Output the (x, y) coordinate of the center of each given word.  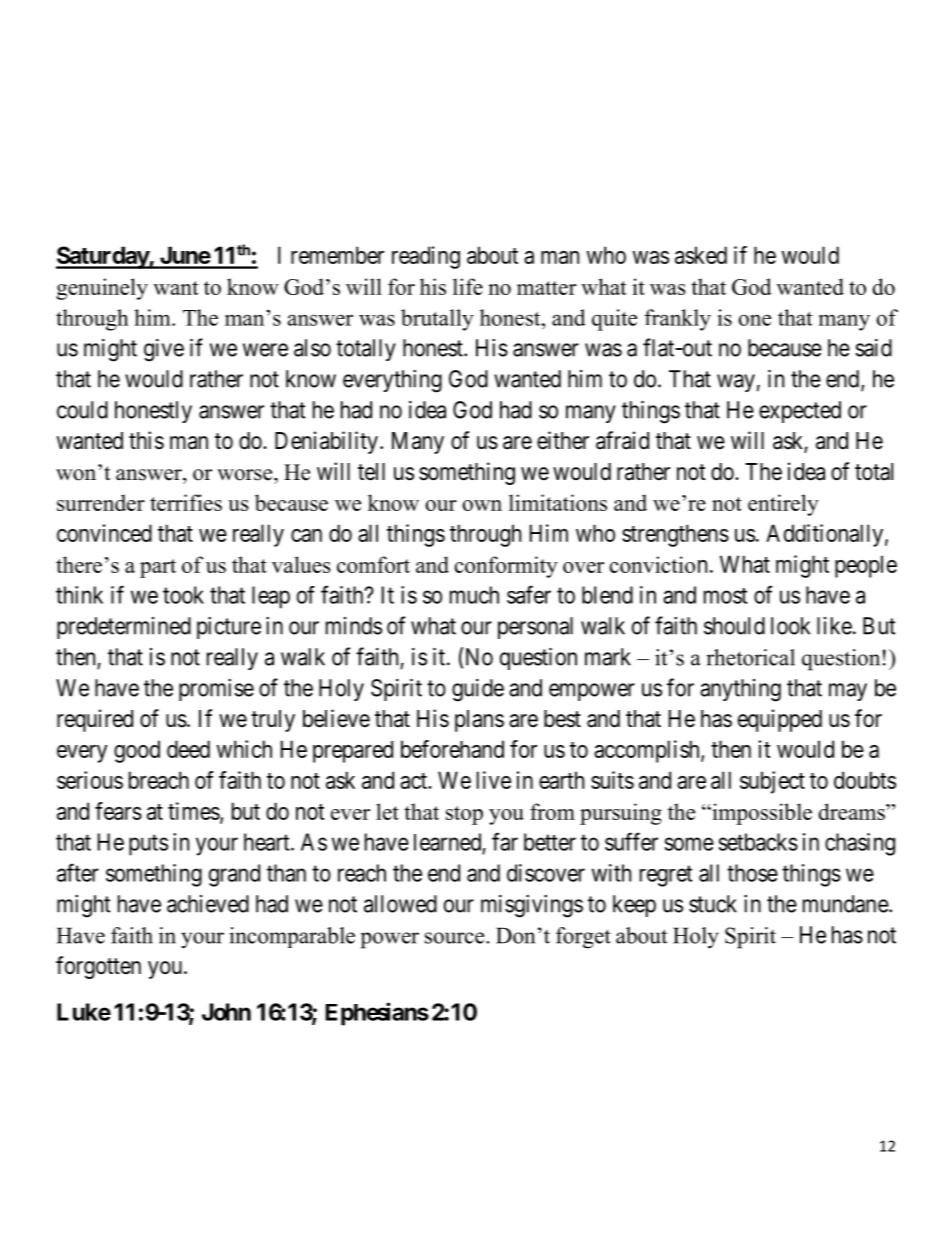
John (226, 1012)
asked (701, 255)
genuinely (102, 289)
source (456, 938)
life (468, 286)
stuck (713, 904)
